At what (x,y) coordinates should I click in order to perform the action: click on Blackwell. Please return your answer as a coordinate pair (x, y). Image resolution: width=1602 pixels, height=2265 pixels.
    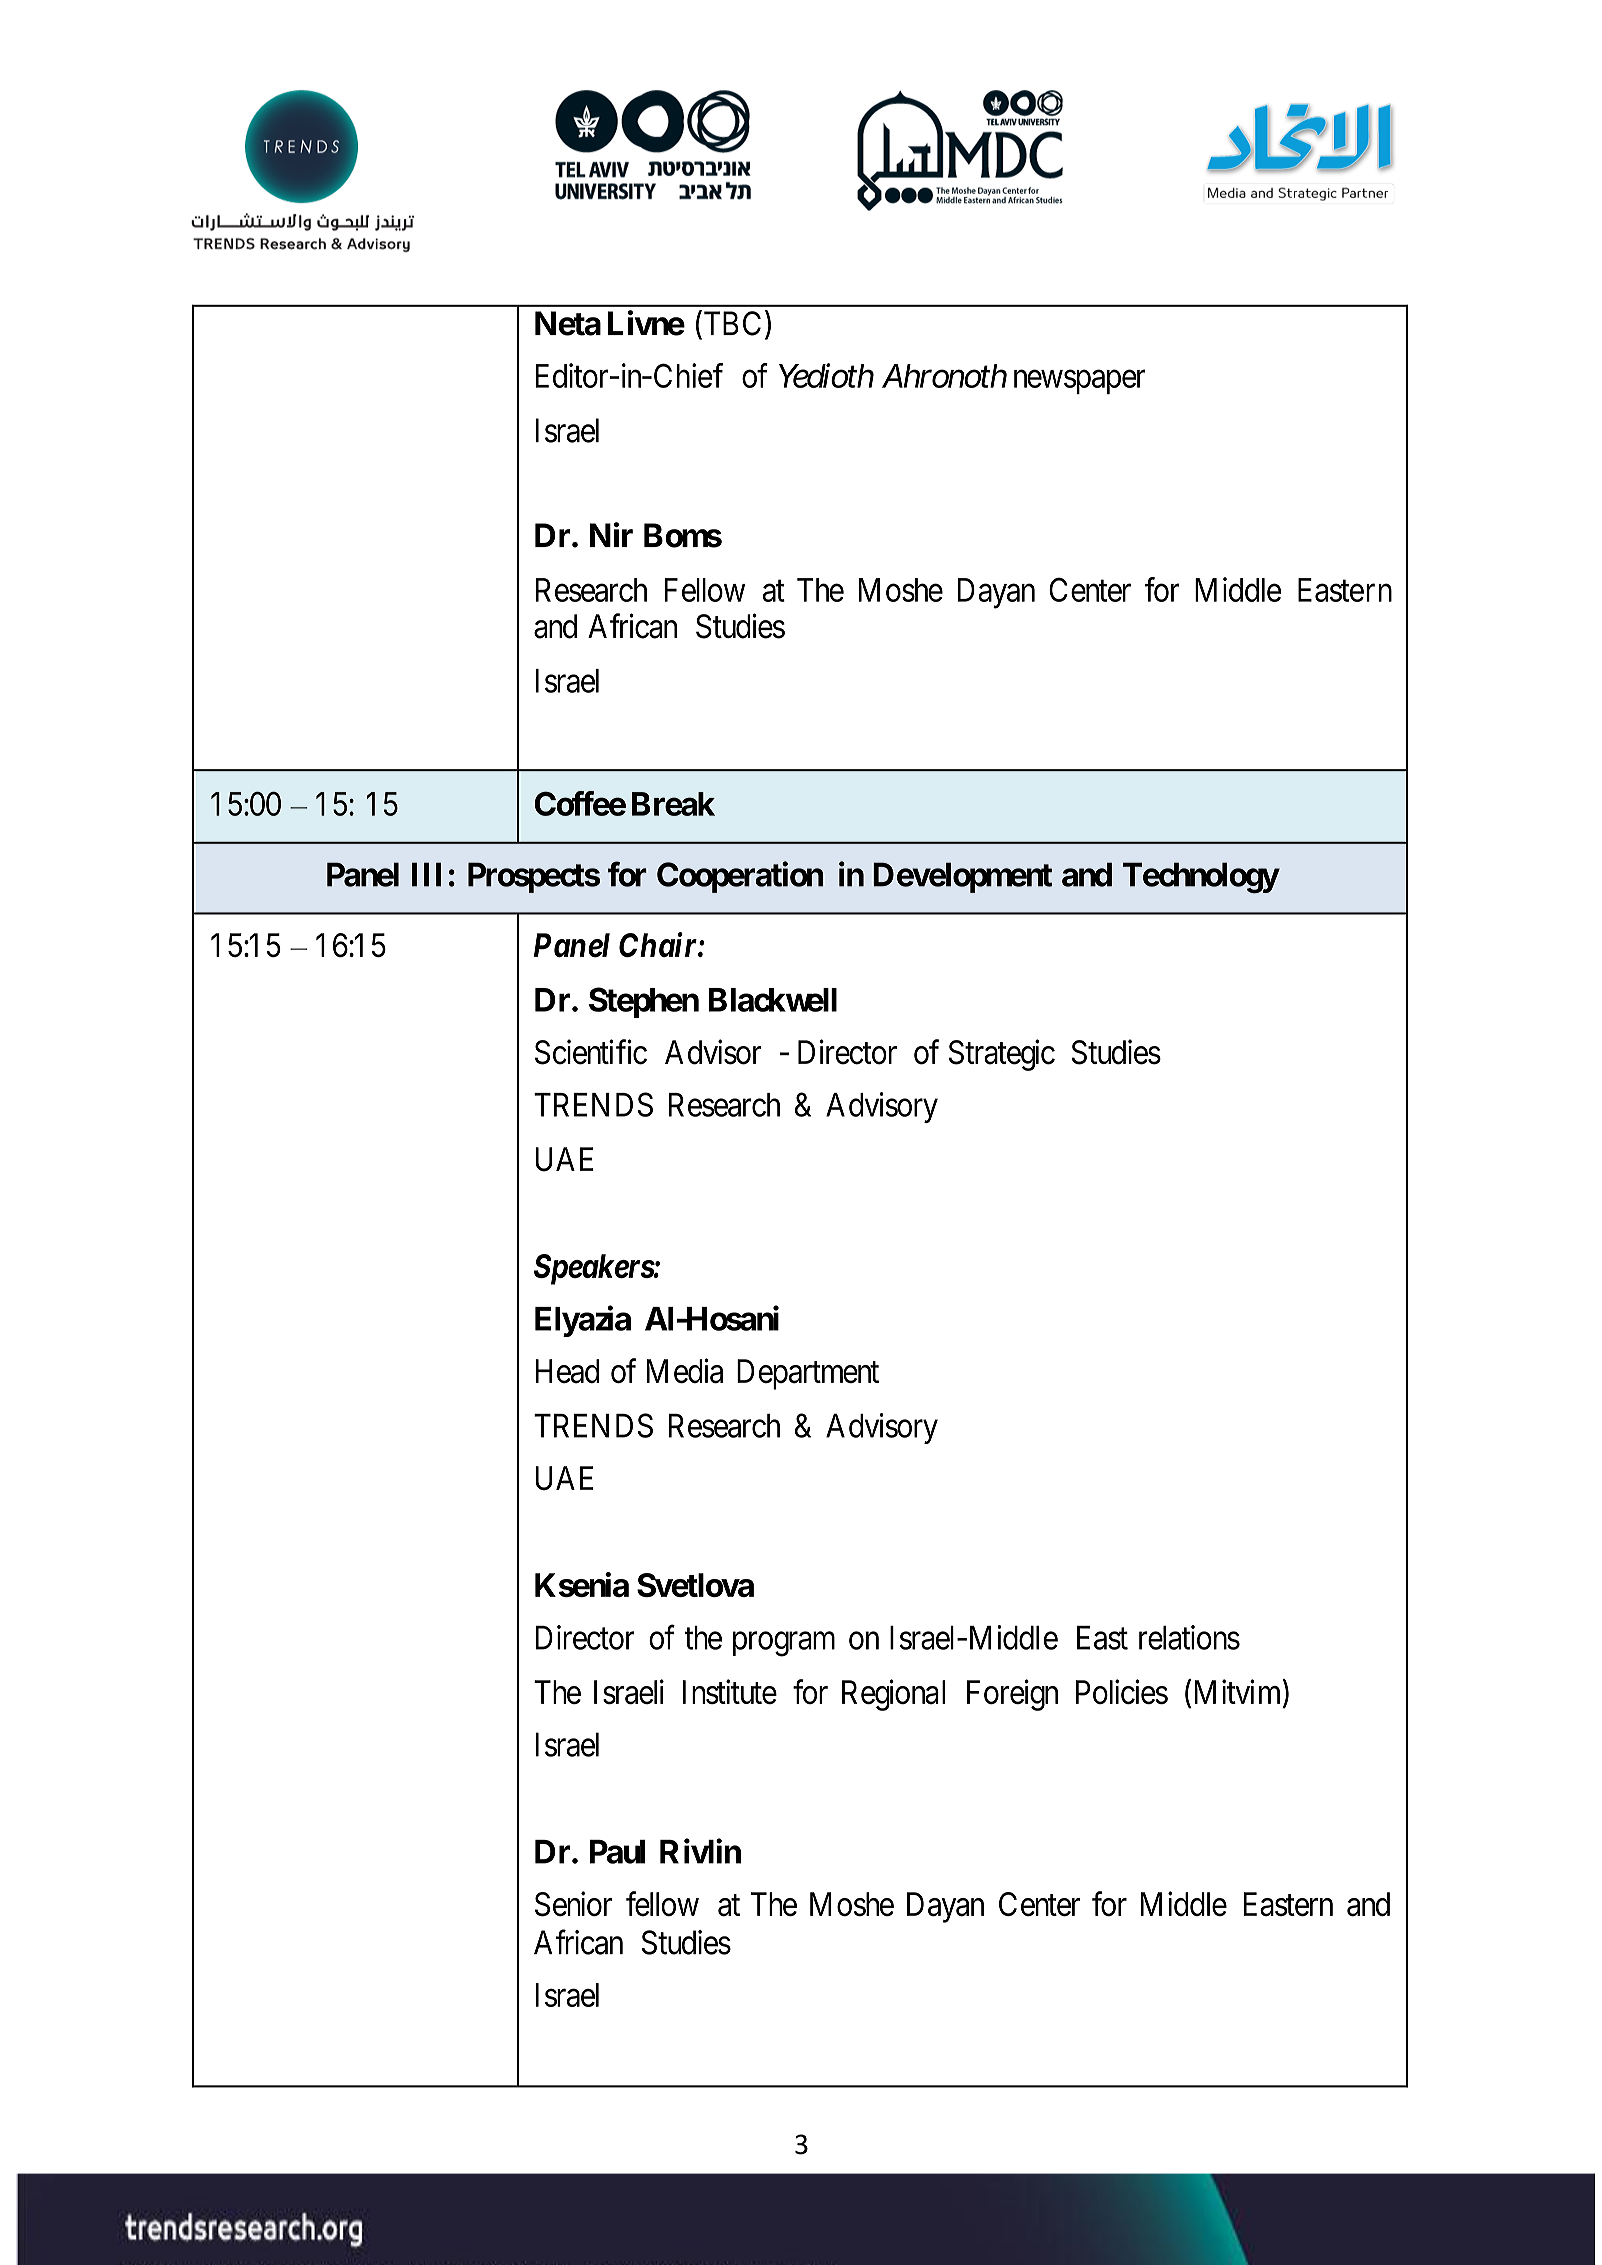
    Looking at the image, I should click on (773, 1000).
